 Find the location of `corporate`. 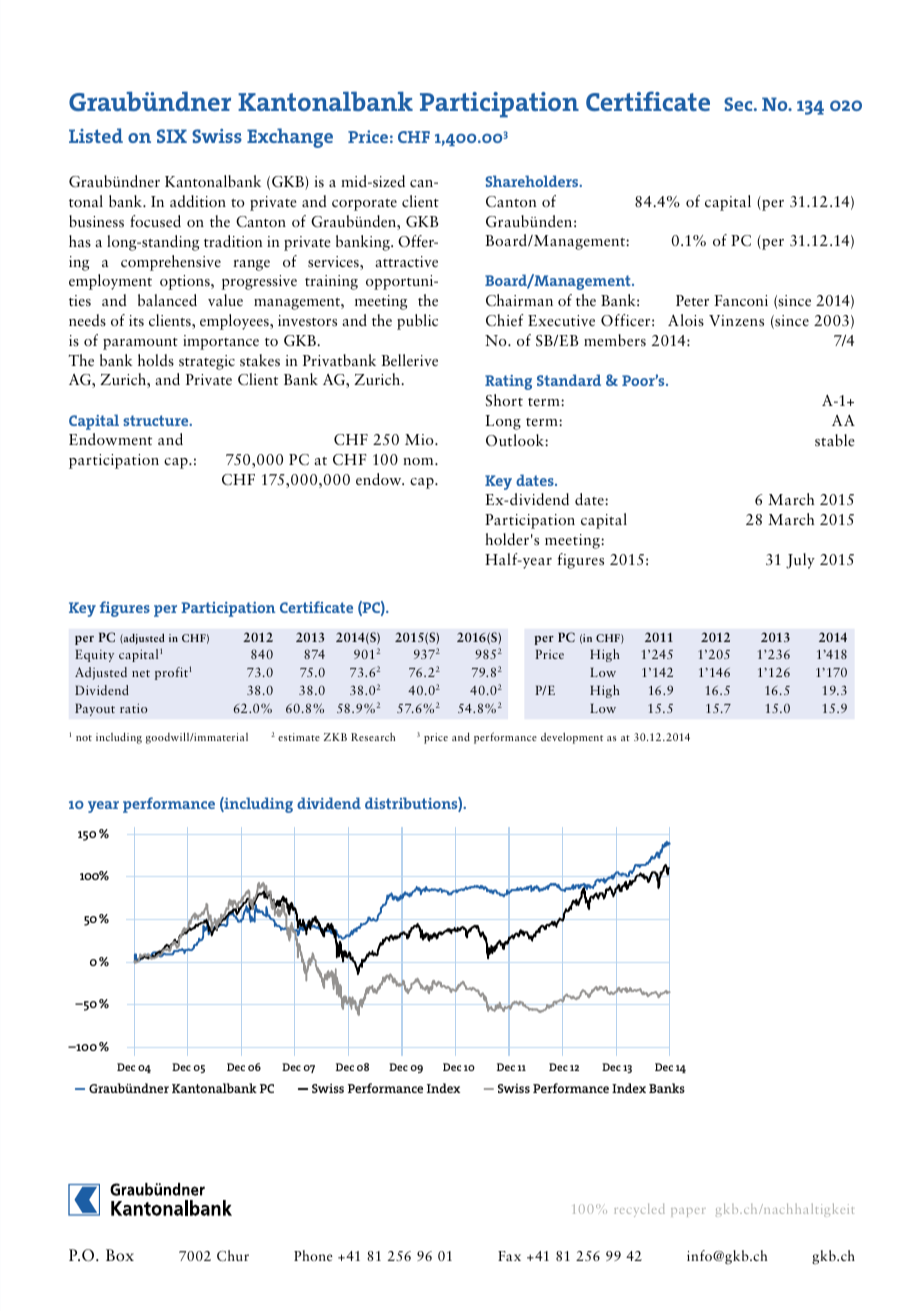

corporate is located at coordinates (364, 205).
